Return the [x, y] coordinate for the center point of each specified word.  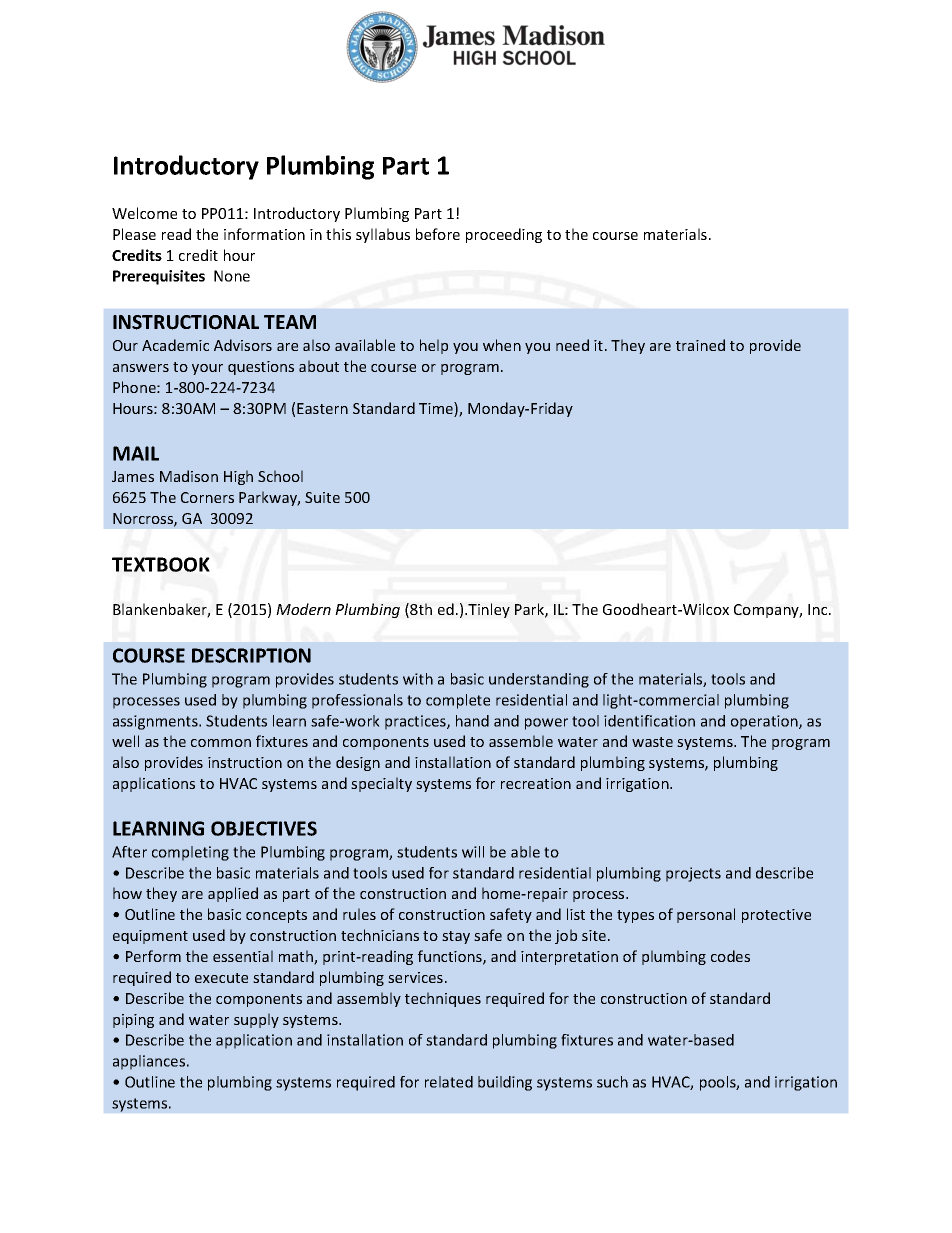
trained [700, 345]
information [264, 234]
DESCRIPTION [251, 655]
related [449, 1082]
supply [256, 1020]
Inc [819, 609]
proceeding [504, 235]
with [418, 679]
